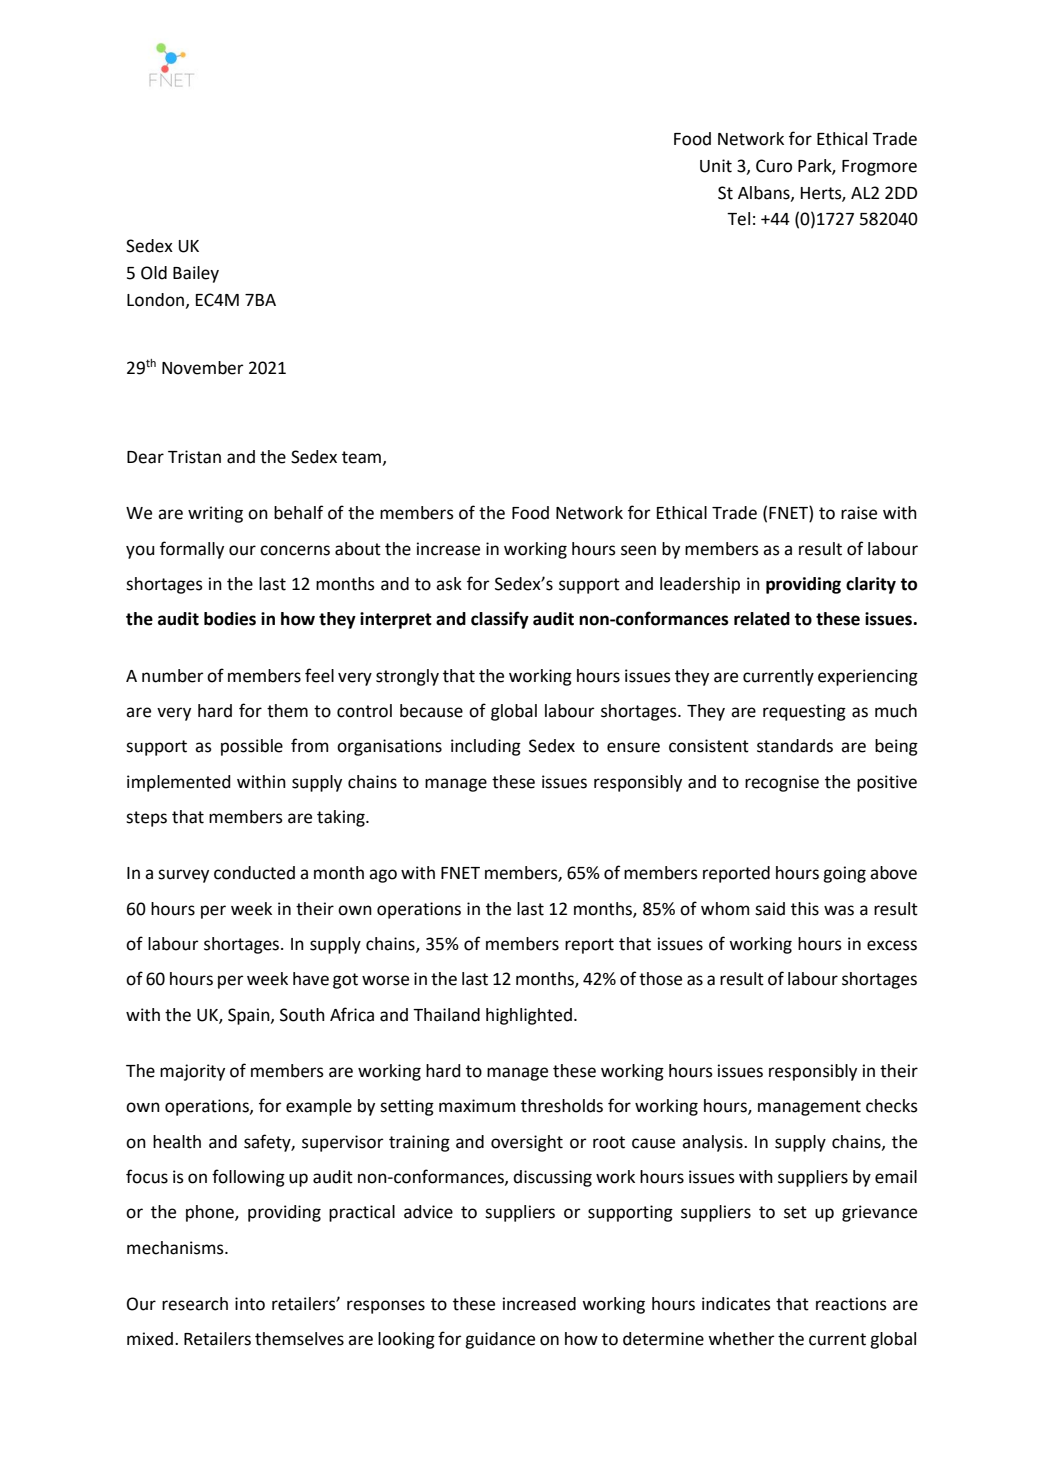  What do you see at coordinates (194, 457) in the page?
I see `Tristan` at bounding box center [194, 457].
